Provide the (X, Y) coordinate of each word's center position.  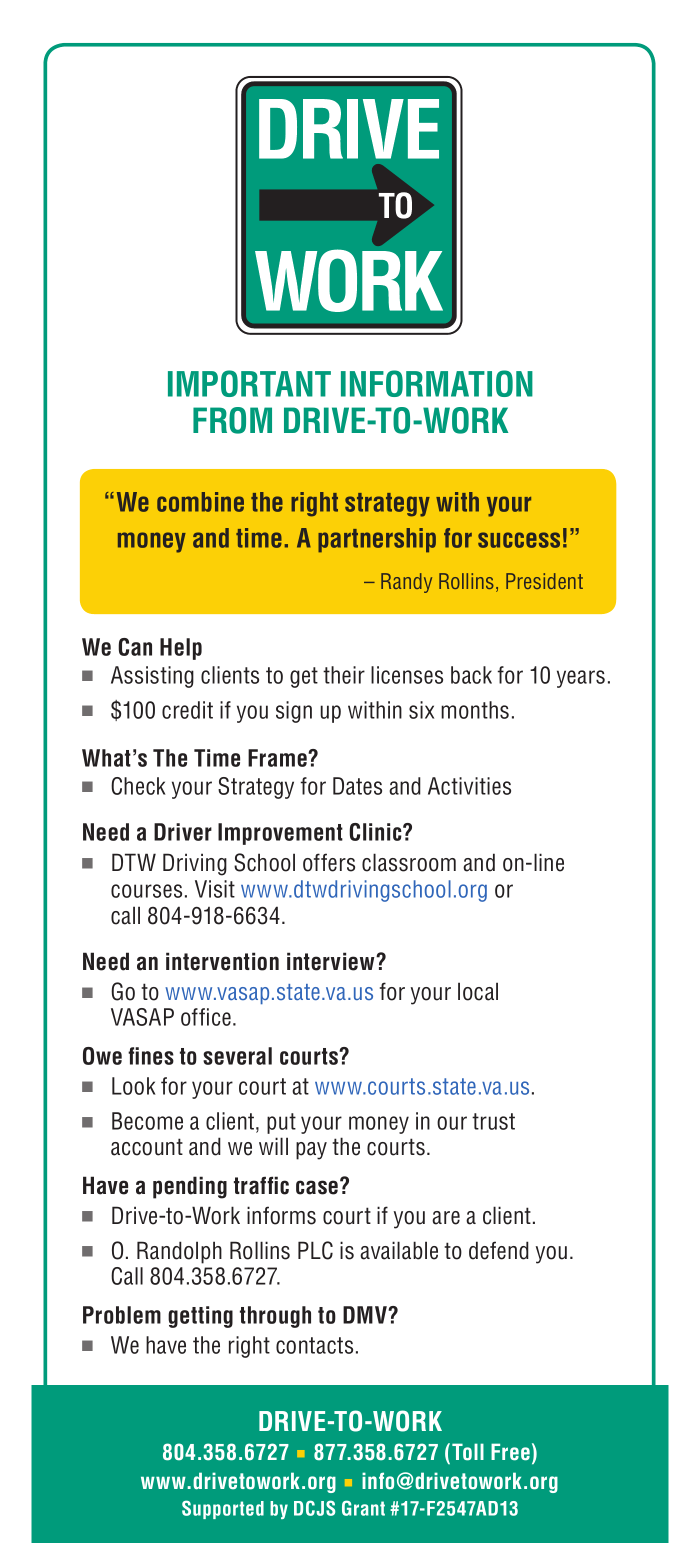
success (519, 540)
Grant (363, 1508)
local (478, 991)
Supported (223, 1509)
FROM (232, 420)
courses (146, 891)
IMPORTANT (249, 383)
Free (510, 1452)
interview (332, 961)
